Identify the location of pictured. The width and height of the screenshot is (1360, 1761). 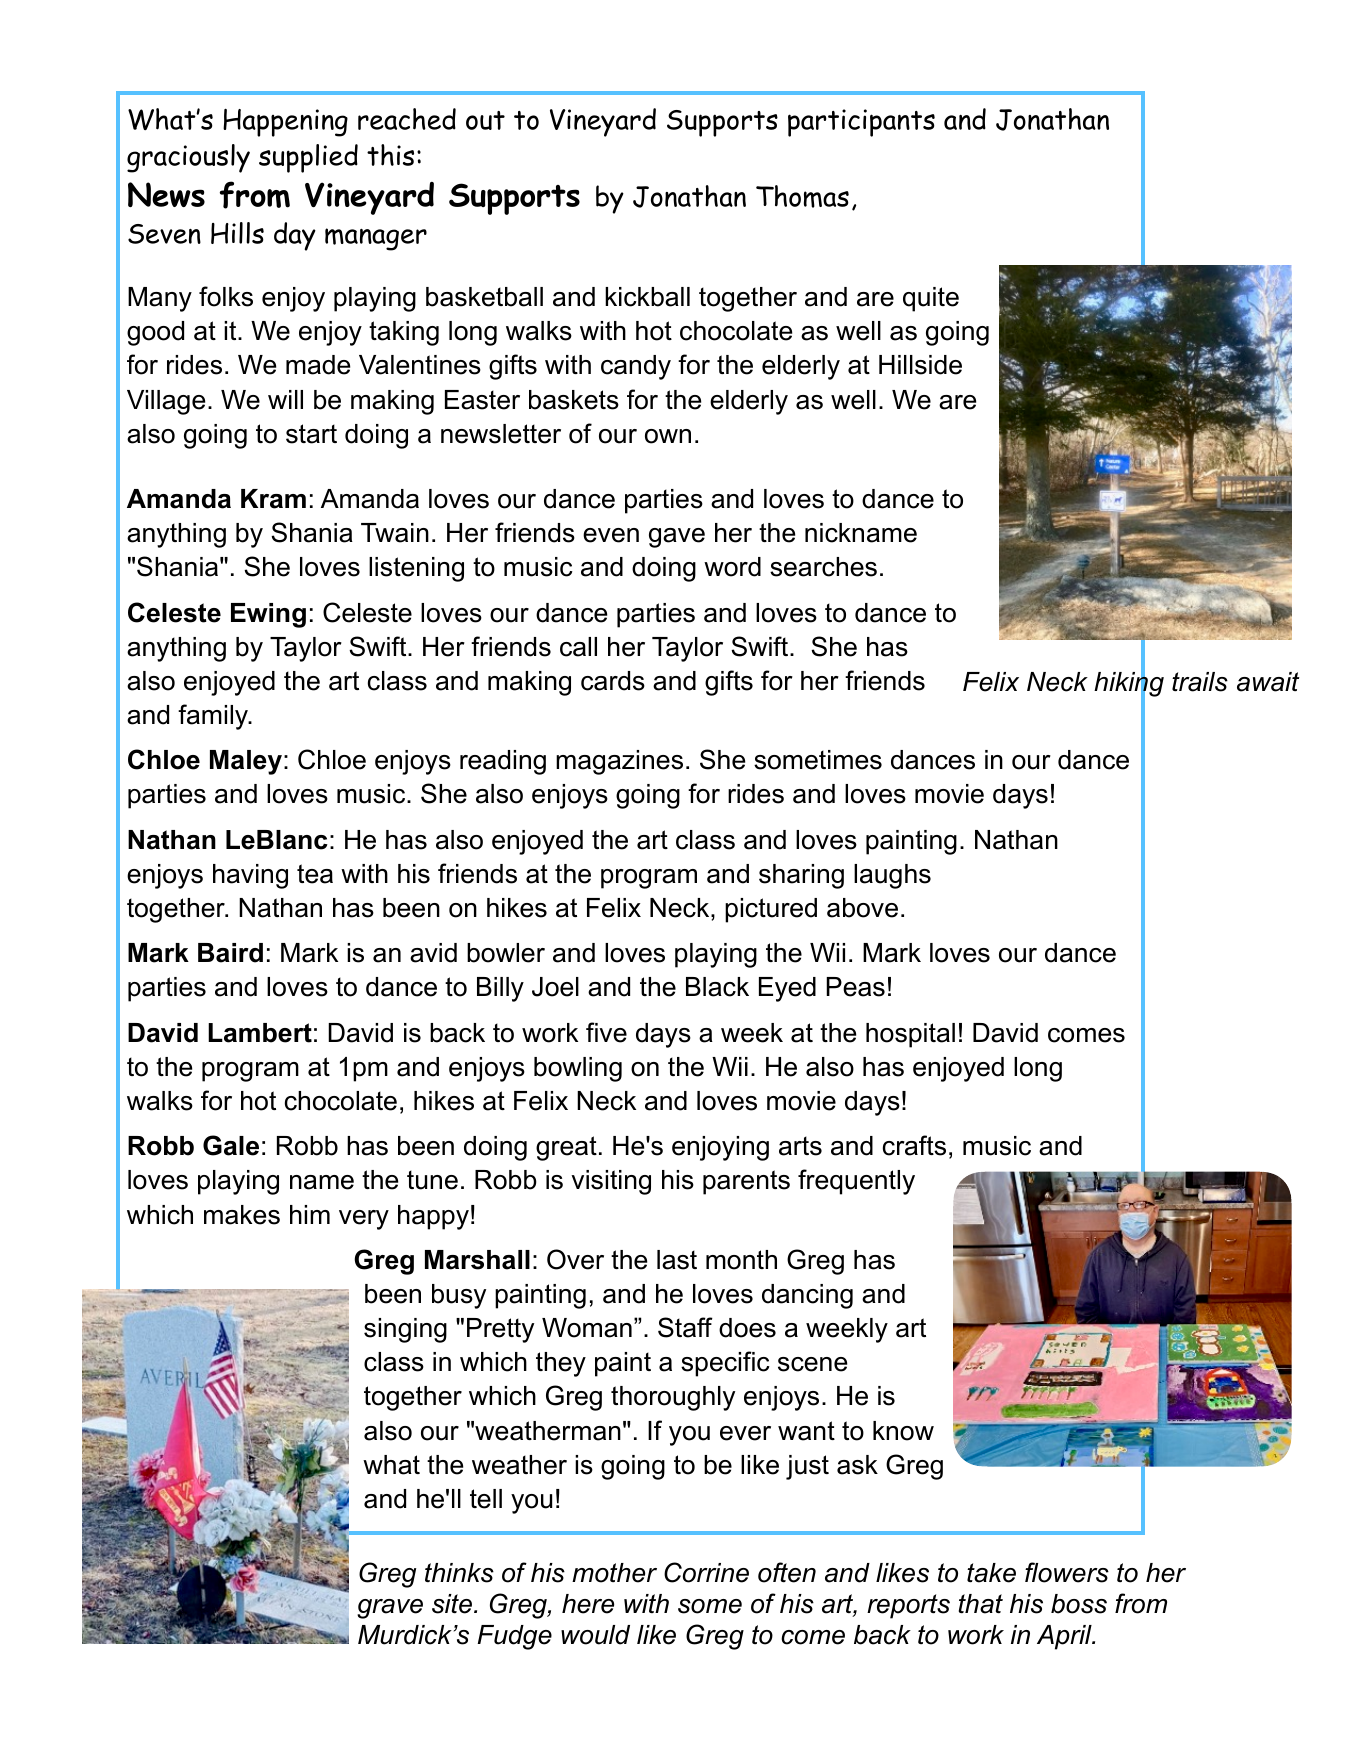
(771, 910).
